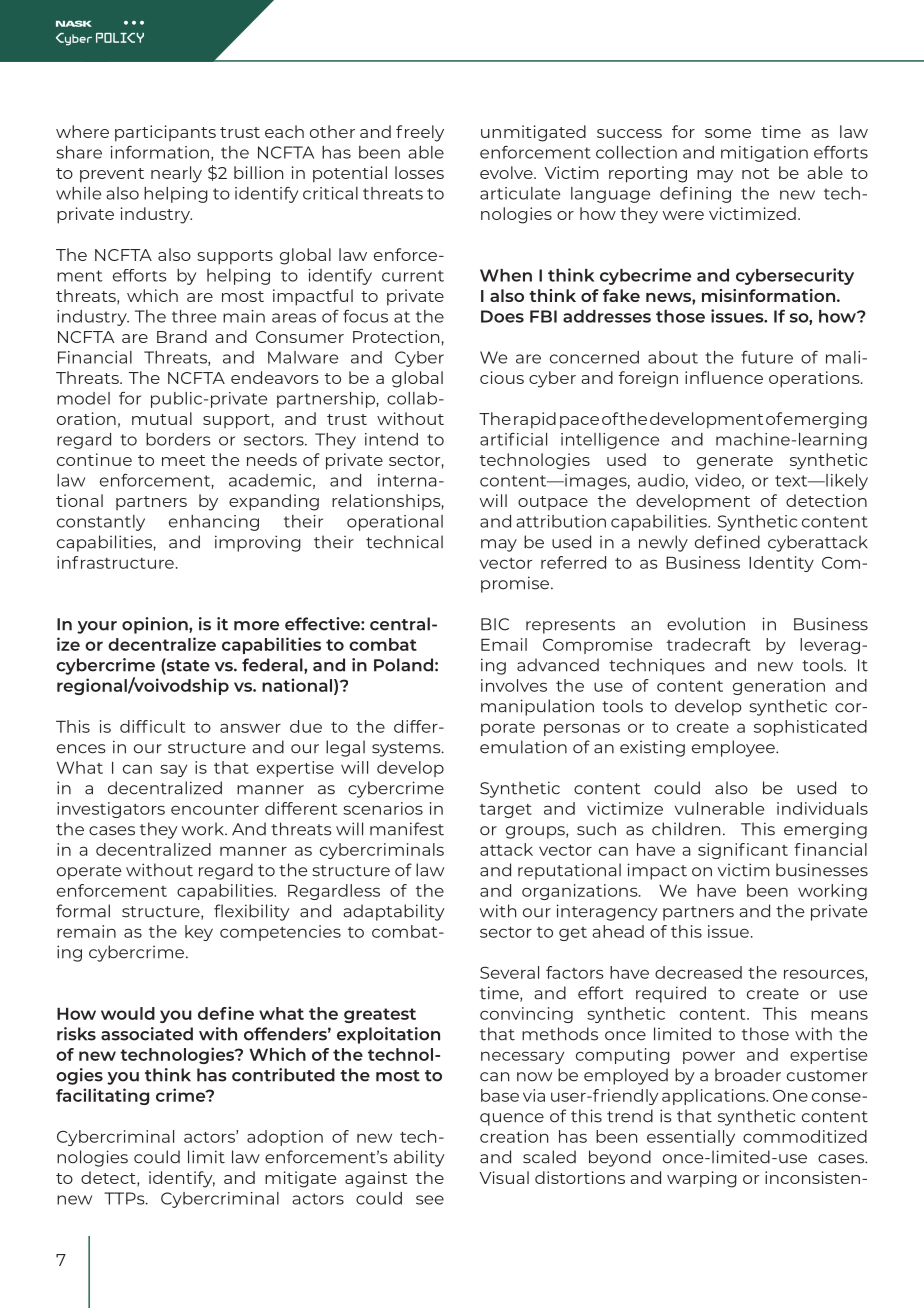 The height and width of the screenshot is (1308, 924). Describe the element at coordinates (407, 829) in the screenshot. I see `manifest` at that location.
